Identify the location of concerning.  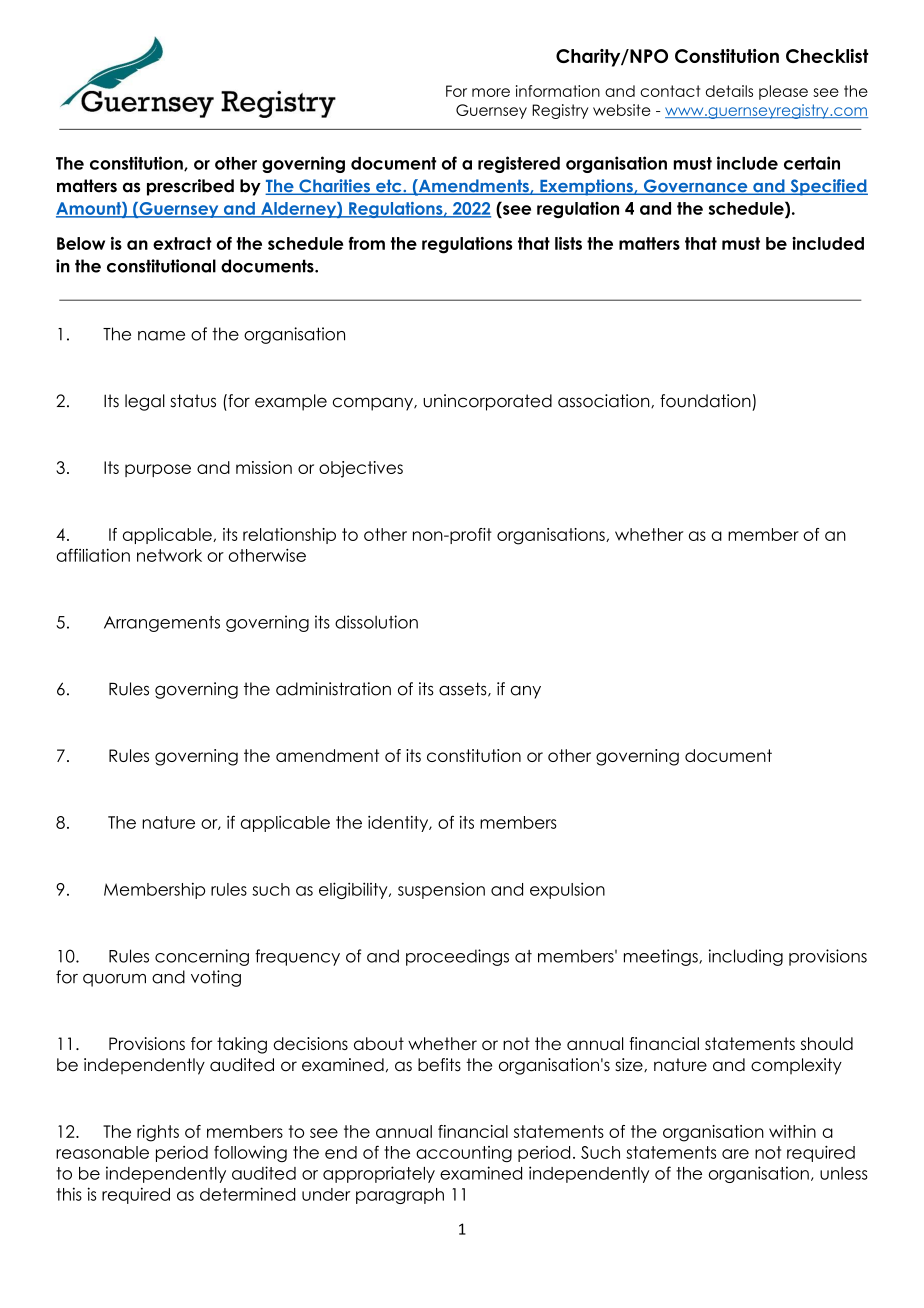
(202, 957).
